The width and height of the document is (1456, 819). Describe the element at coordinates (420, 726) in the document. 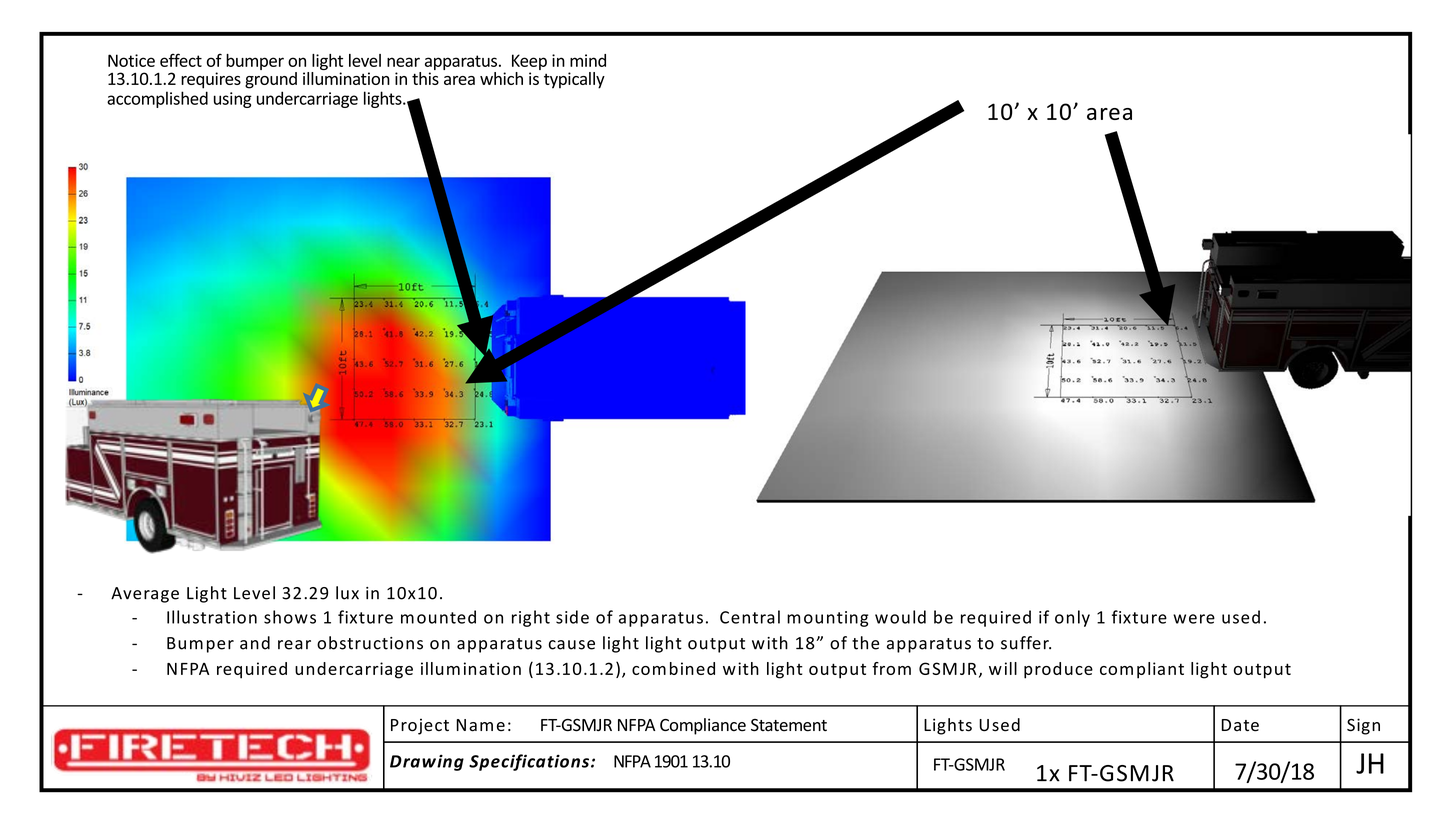

I see `Project` at that location.
